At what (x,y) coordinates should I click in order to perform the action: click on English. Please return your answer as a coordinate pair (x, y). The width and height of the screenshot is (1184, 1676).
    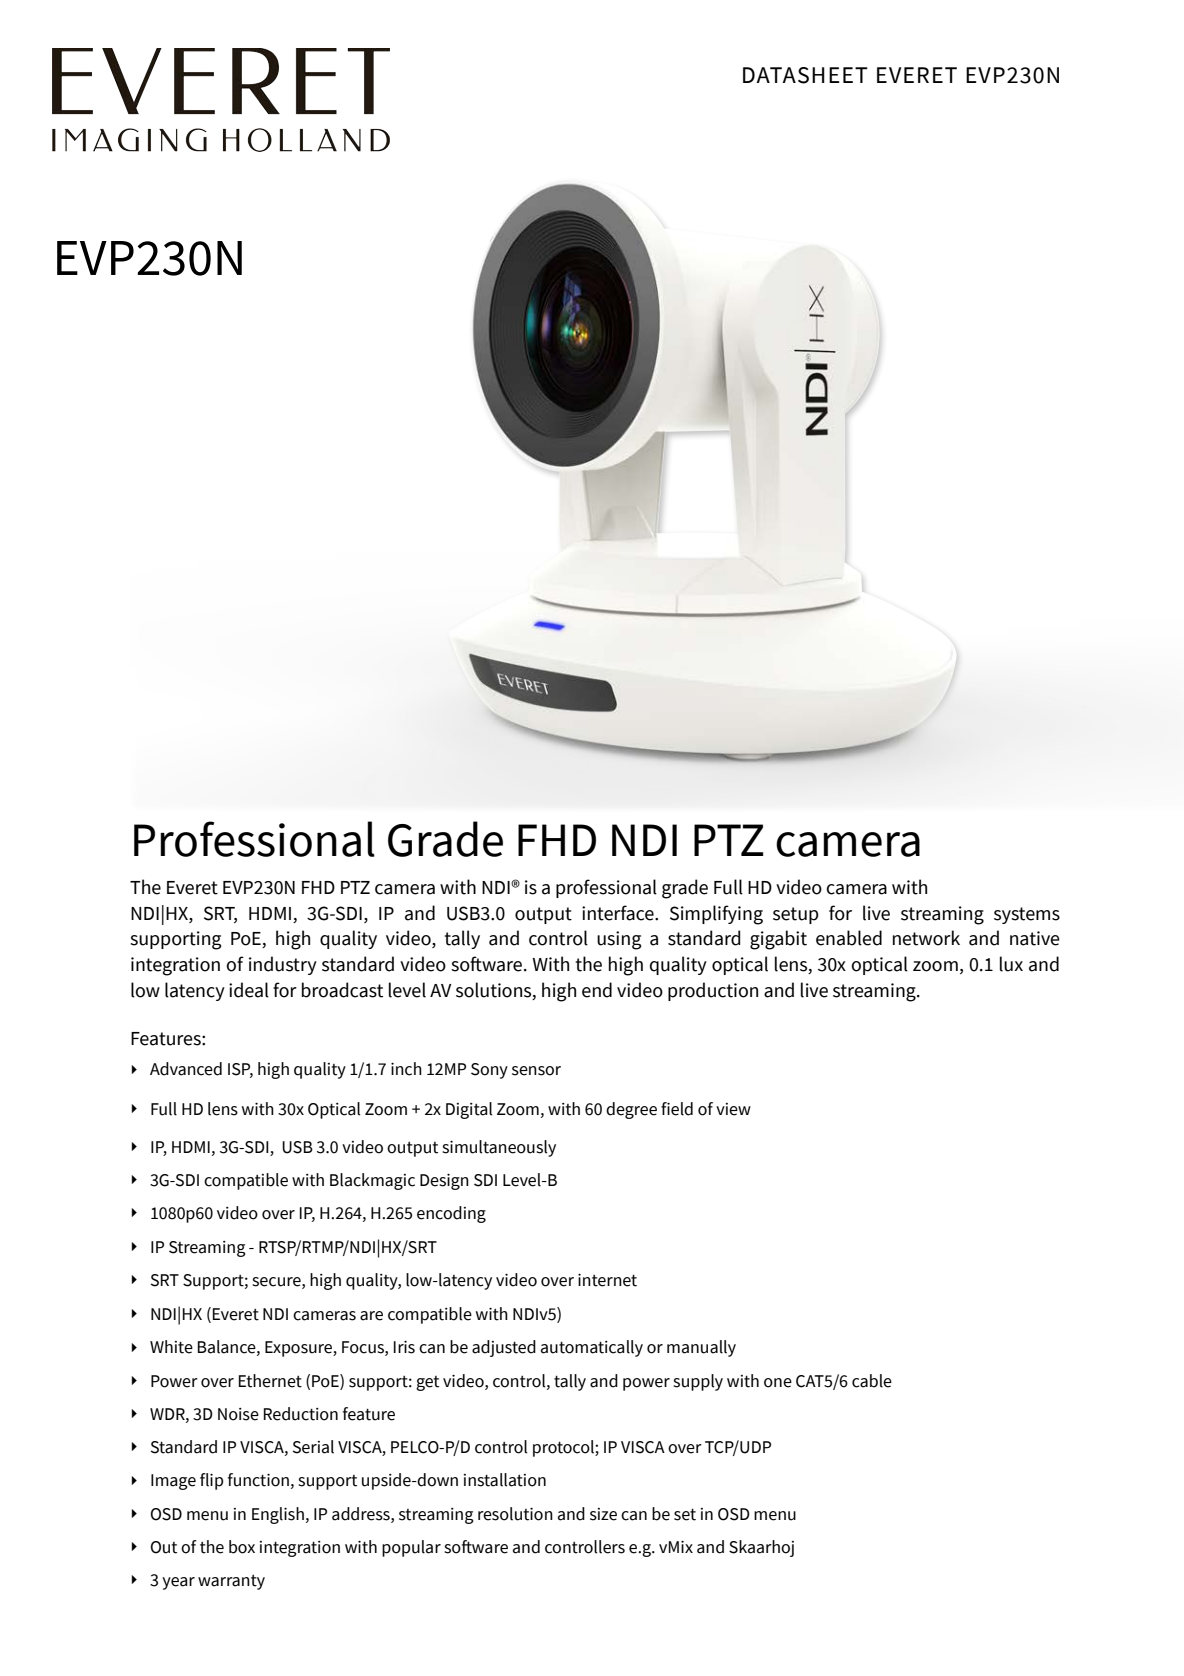
    Looking at the image, I should click on (278, 1515).
